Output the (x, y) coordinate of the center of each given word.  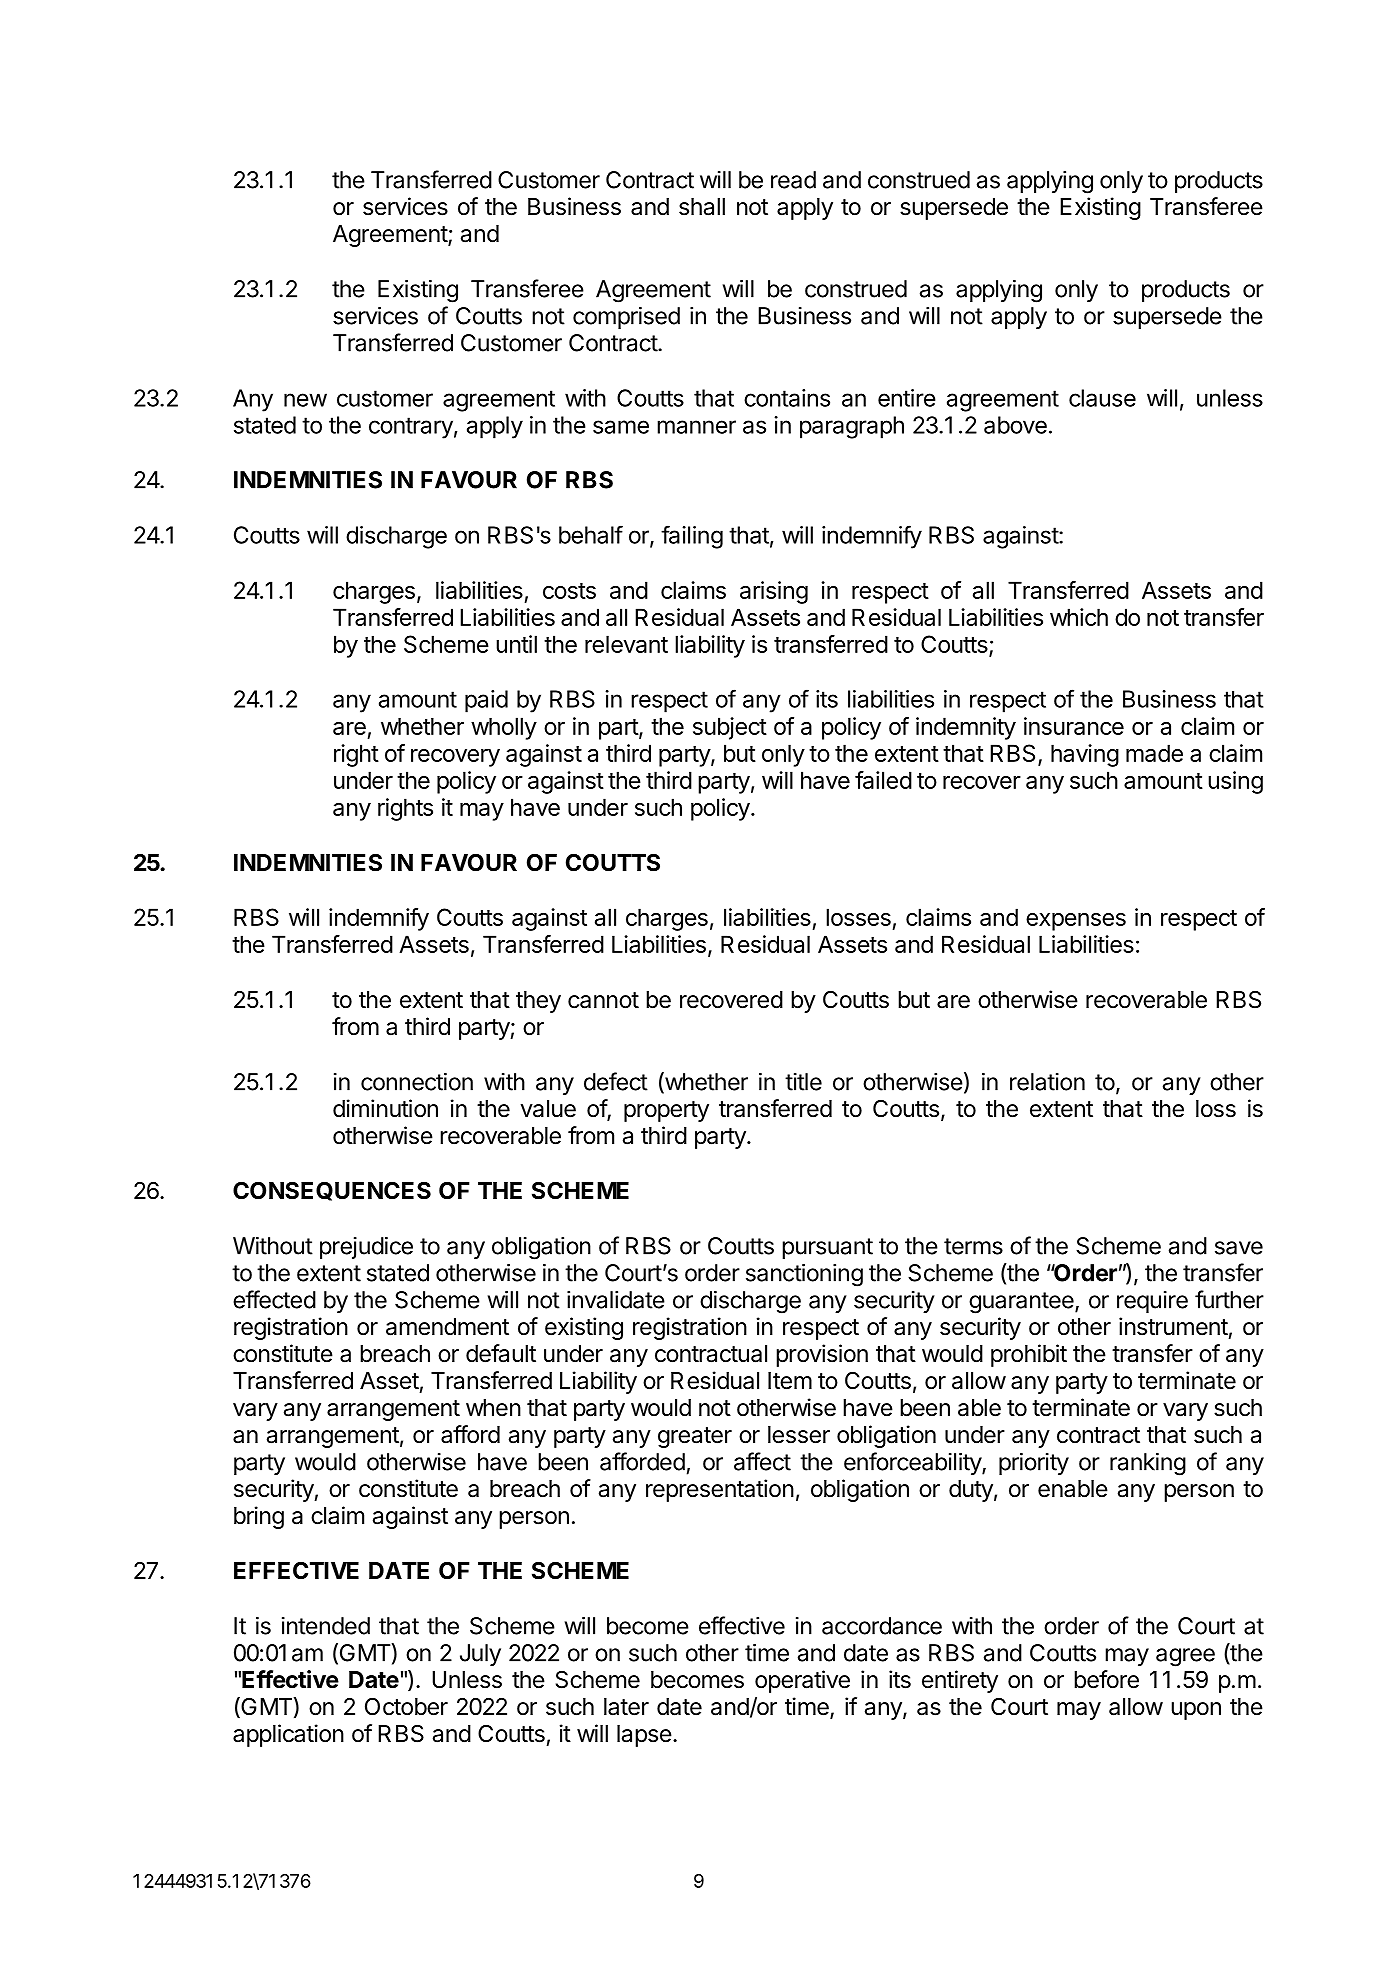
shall (702, 207)
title (803, 1082)
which (1079, 617)
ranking (1148, 1464)
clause (1102, 398)
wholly (504, 728)
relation (1047, 1082)
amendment (447, 1327)
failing (692, 537)
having (1085, 755)
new (305, 400)
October (406, 1706)
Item (790, 1381)
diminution (385, 1108)
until (516, 644)
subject (730, 728)
